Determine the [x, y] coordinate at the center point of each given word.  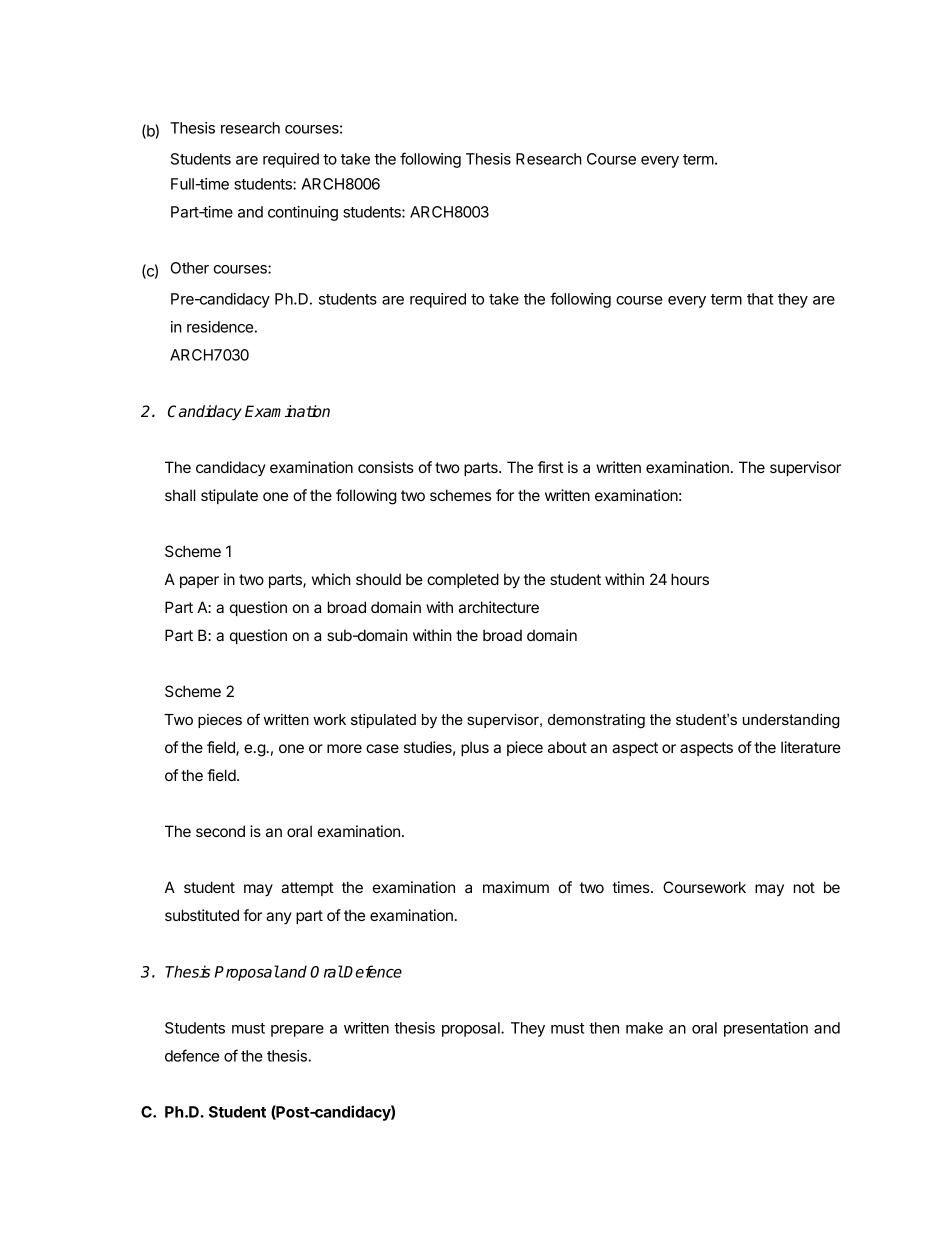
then [604, 1028]
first [550, 467]
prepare [297, 1031]
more [344, 748]
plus [475, 748]
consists [386, 467]
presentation [766, 1029]
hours [690, 579]
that [760, 299]
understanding [791, 721]
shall [180, 495]
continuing [303, 213]
